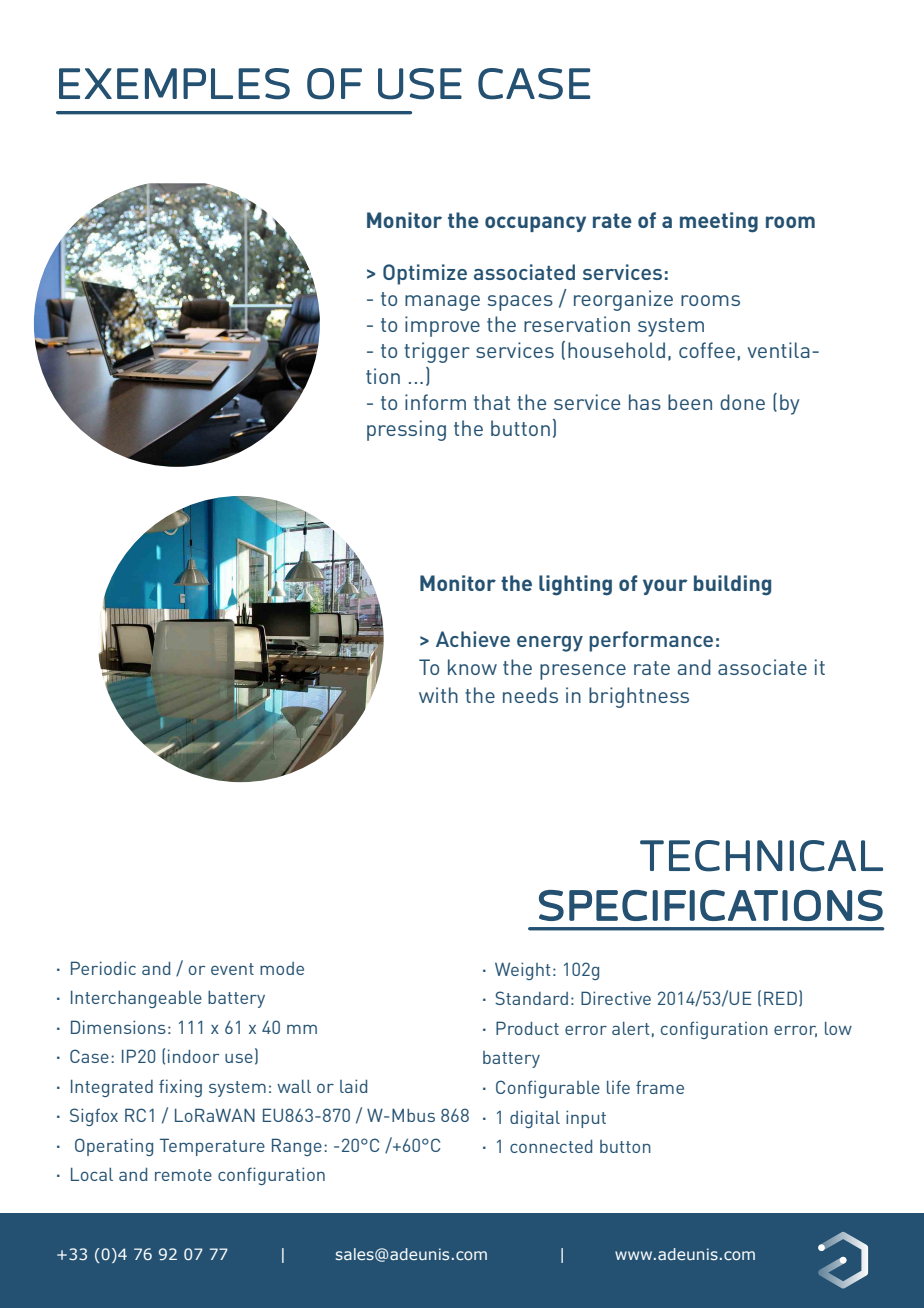 Image resolution: width=924 pixels, height=1308 pixels. What do you see at coordinates (438, 695) in the page?
I see `with` at bounding box center [438, 695].
